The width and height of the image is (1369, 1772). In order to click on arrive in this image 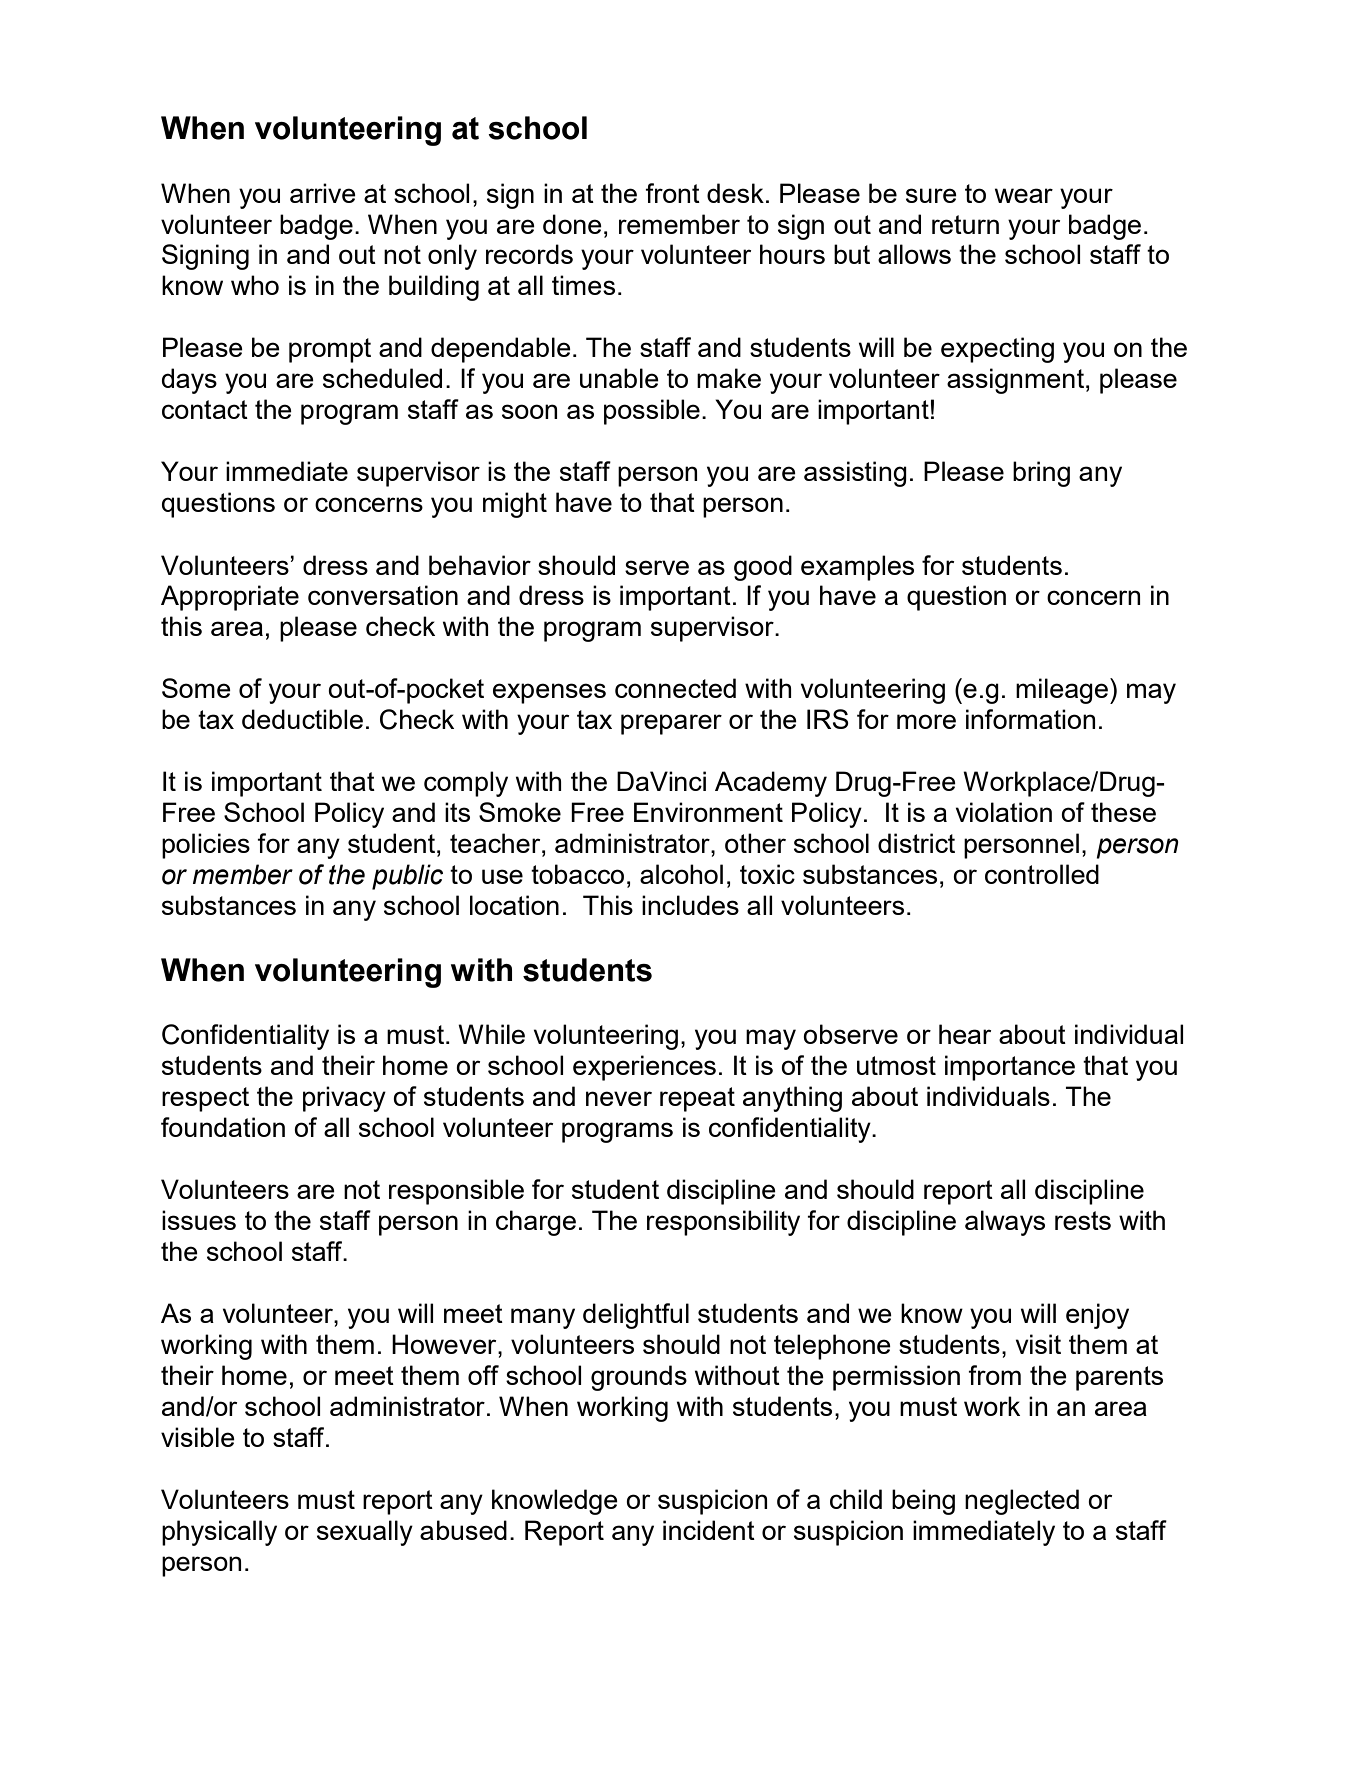, I will do `click(323, 193)`.
